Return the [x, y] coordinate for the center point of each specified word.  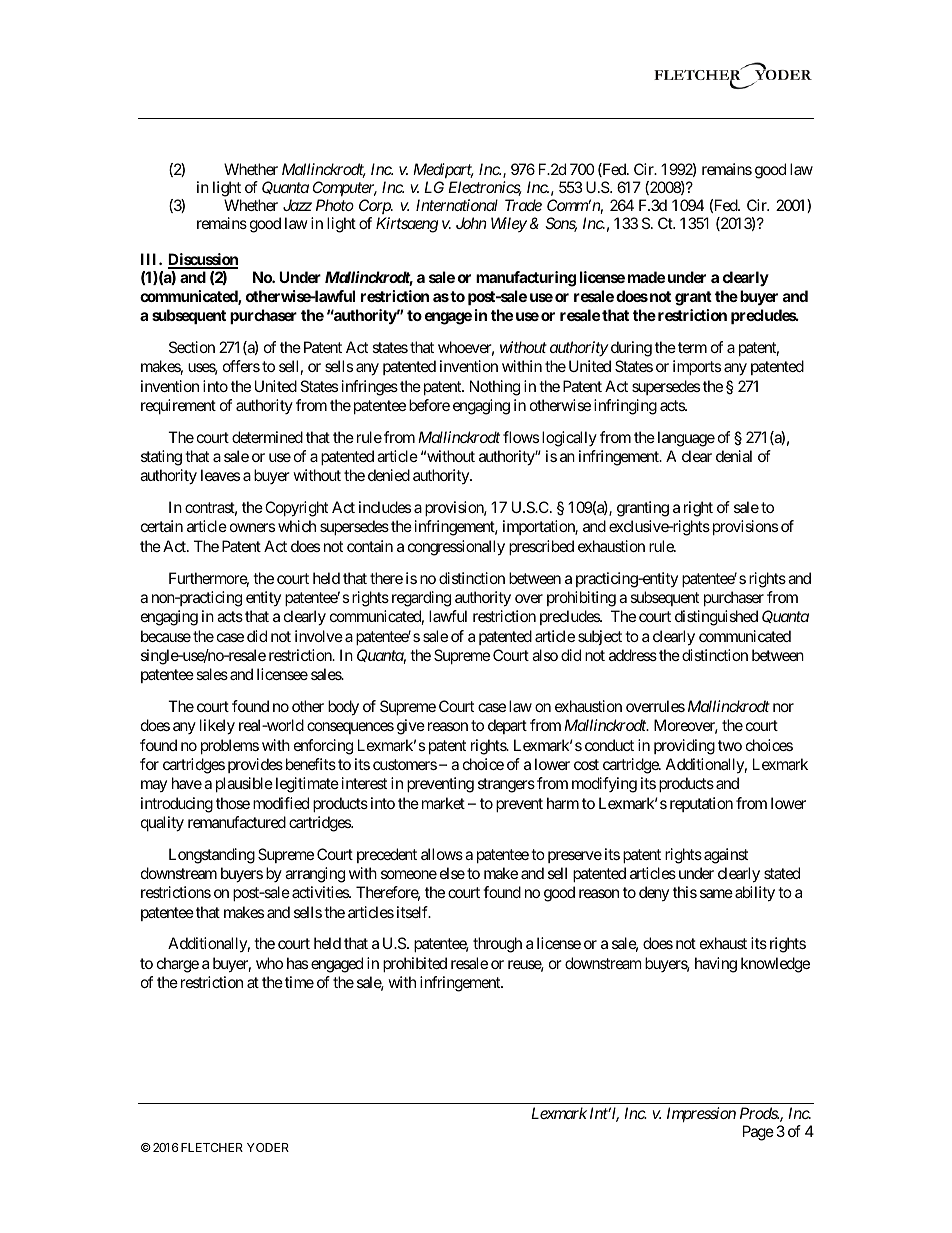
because [166, 636]
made [646, 277]
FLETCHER [212, 1147]
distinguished [716, 618]
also [545, 655]
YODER [268, 1147]
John [471, 223]
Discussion [203, 260]
